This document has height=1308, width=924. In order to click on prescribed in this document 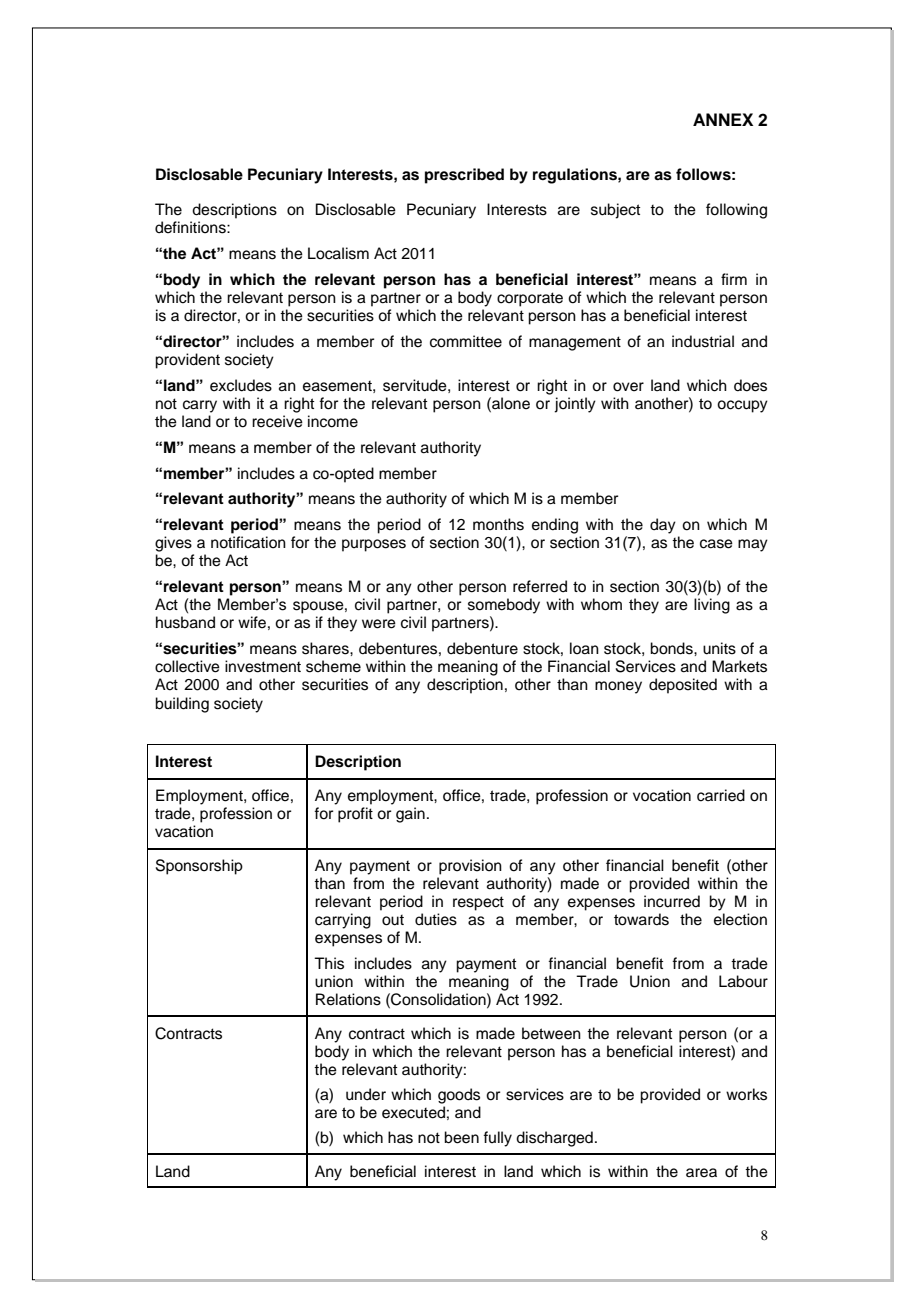, I will do `click(464, 176)`.
